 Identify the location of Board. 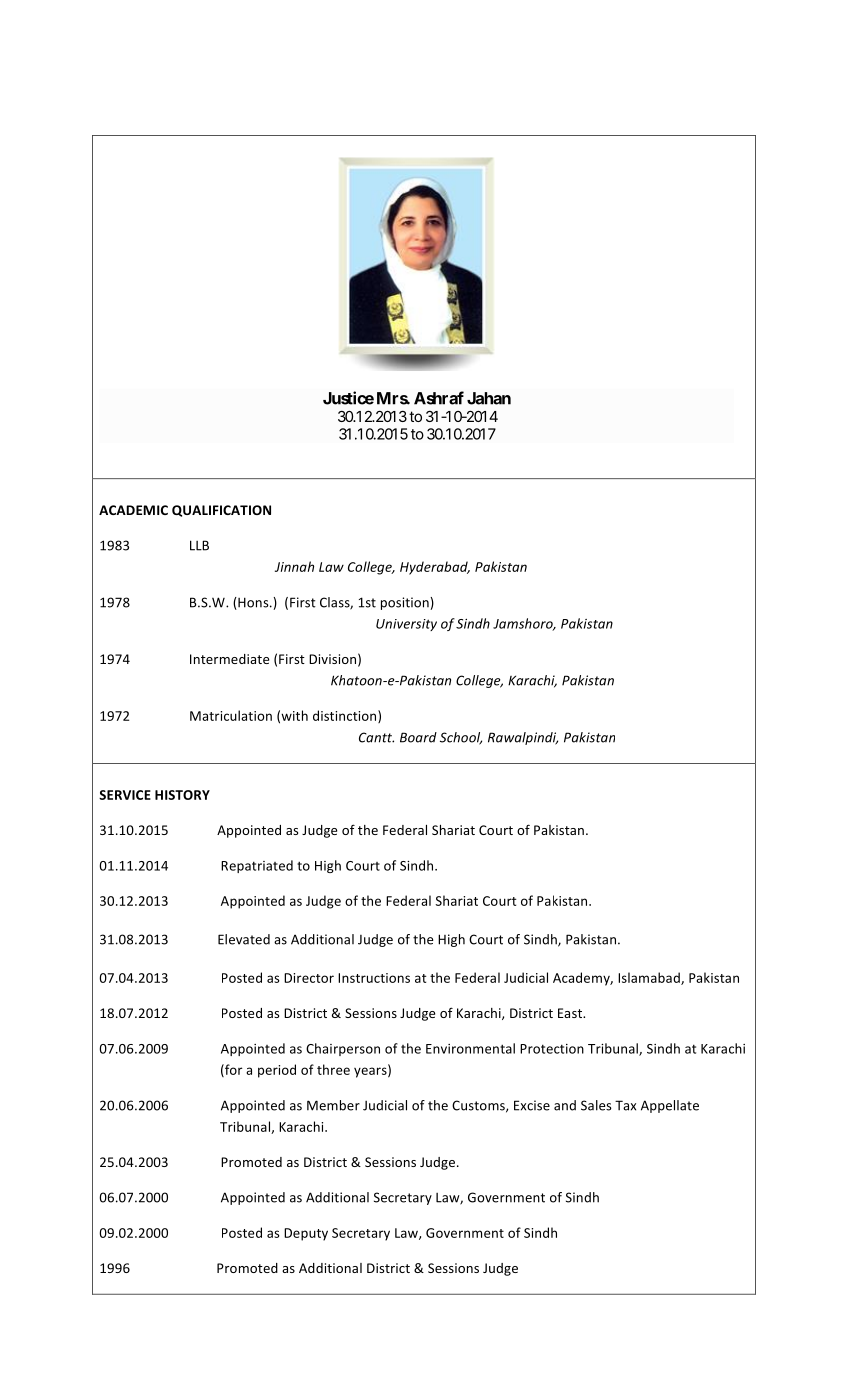
(418, 737).
